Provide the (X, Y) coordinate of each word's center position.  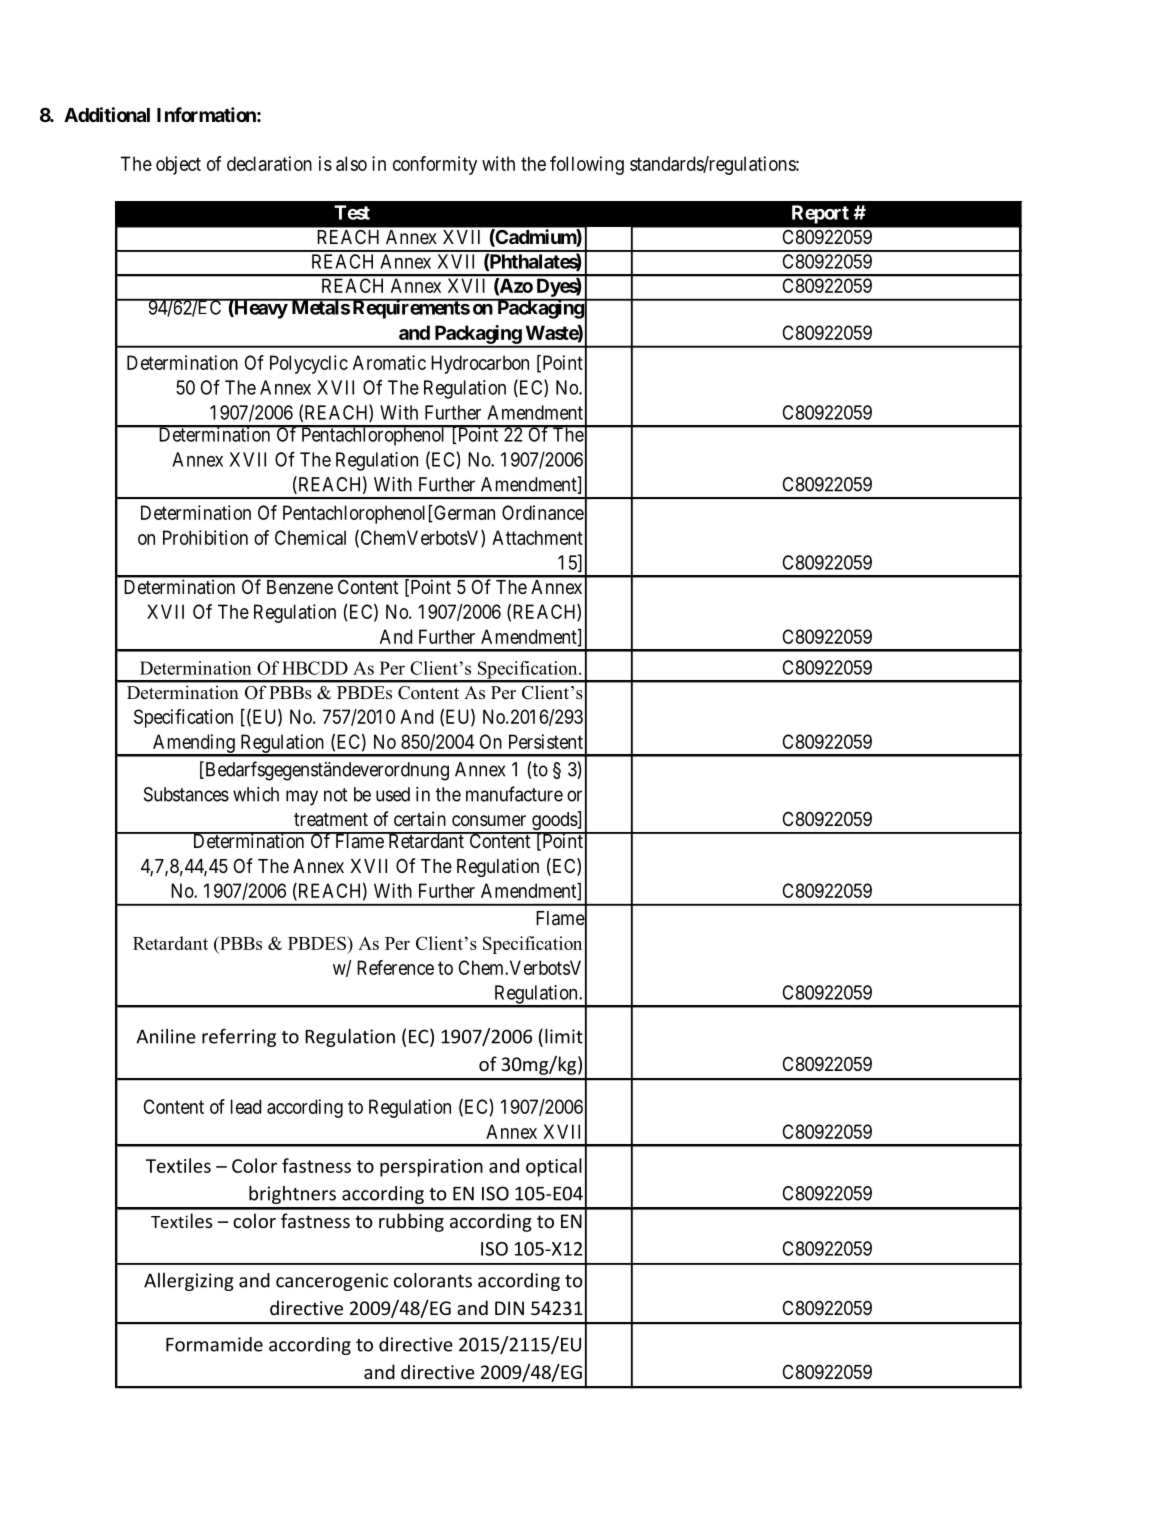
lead (246, 1106)
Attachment (537, 537)
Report (820, 214)
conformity (435, 165)
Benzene (300, 587)
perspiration (431, 1168)
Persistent (546, 741)
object (178, 165)
